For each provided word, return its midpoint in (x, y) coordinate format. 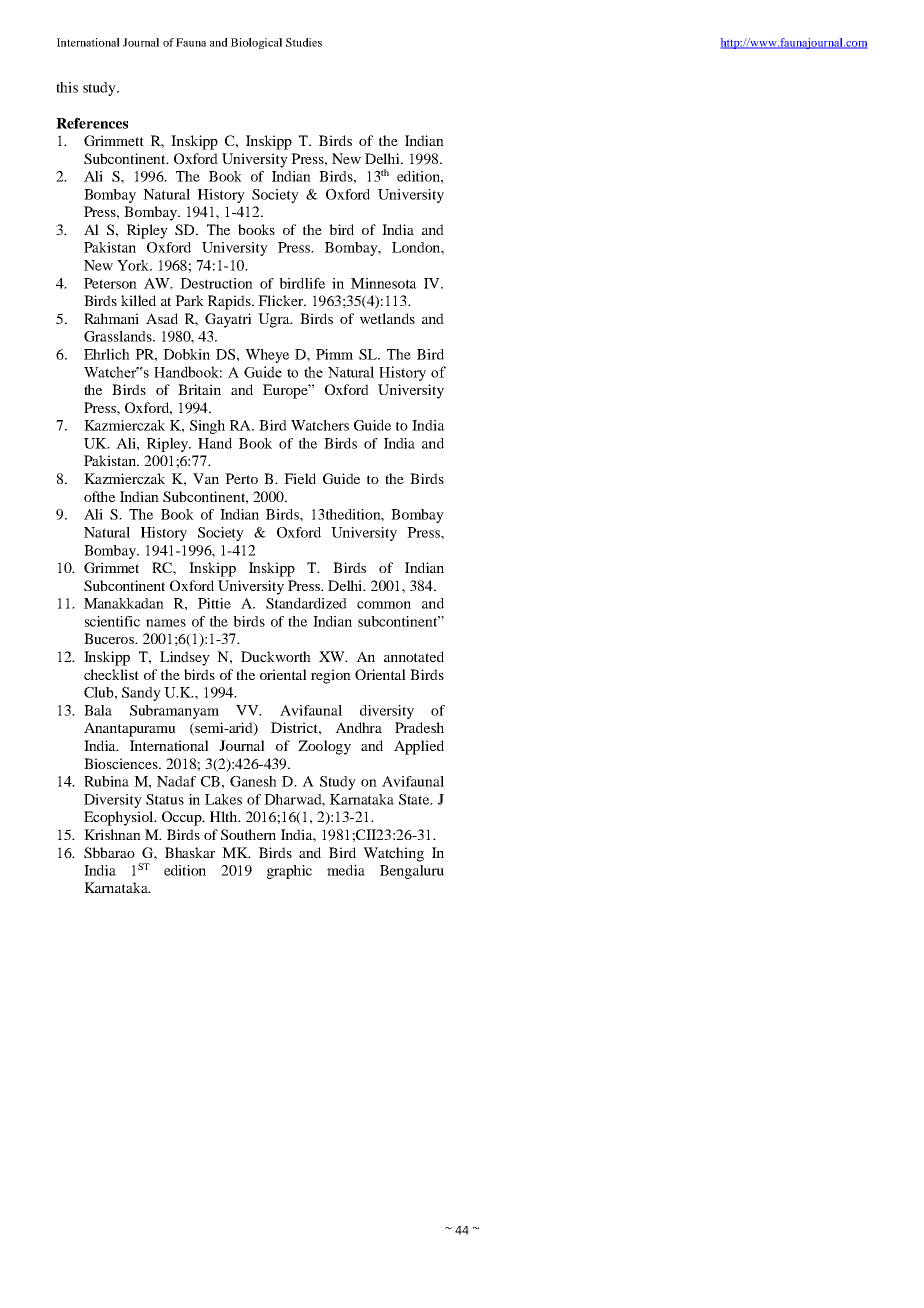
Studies (304, 42)
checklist (111, 674)
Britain (199, 389)
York (134, 265)
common (384, 605)
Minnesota (384, 283)
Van (206, 478)
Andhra (358, 727)
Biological (256, 43)
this (67, 87)
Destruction (216, 283)
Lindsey (185, 658)
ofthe (99, 496)
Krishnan (112, 834)
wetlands (387, 318)
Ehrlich (107, 354)
